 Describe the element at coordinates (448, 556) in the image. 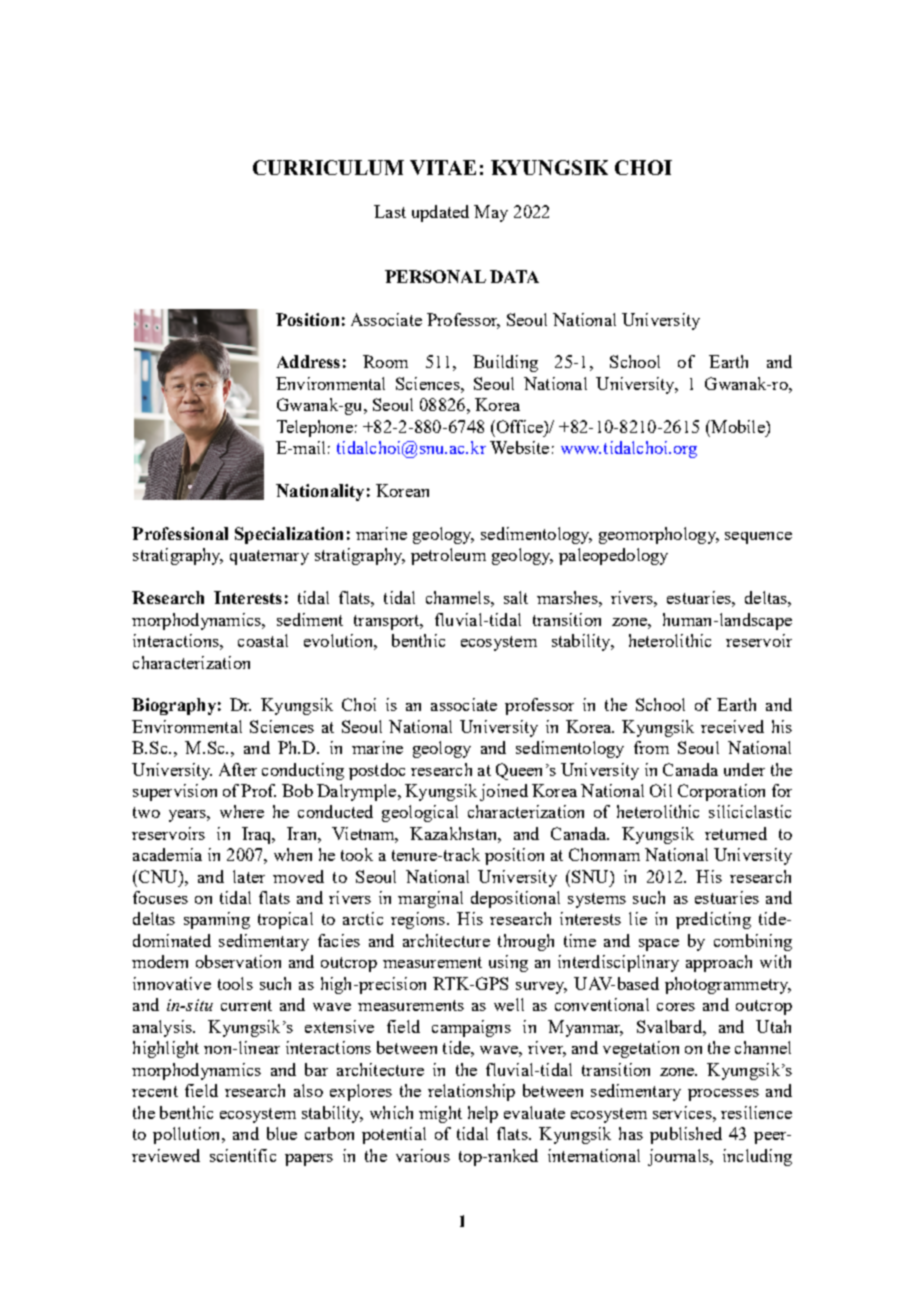

I see `petroleum` at that location.
